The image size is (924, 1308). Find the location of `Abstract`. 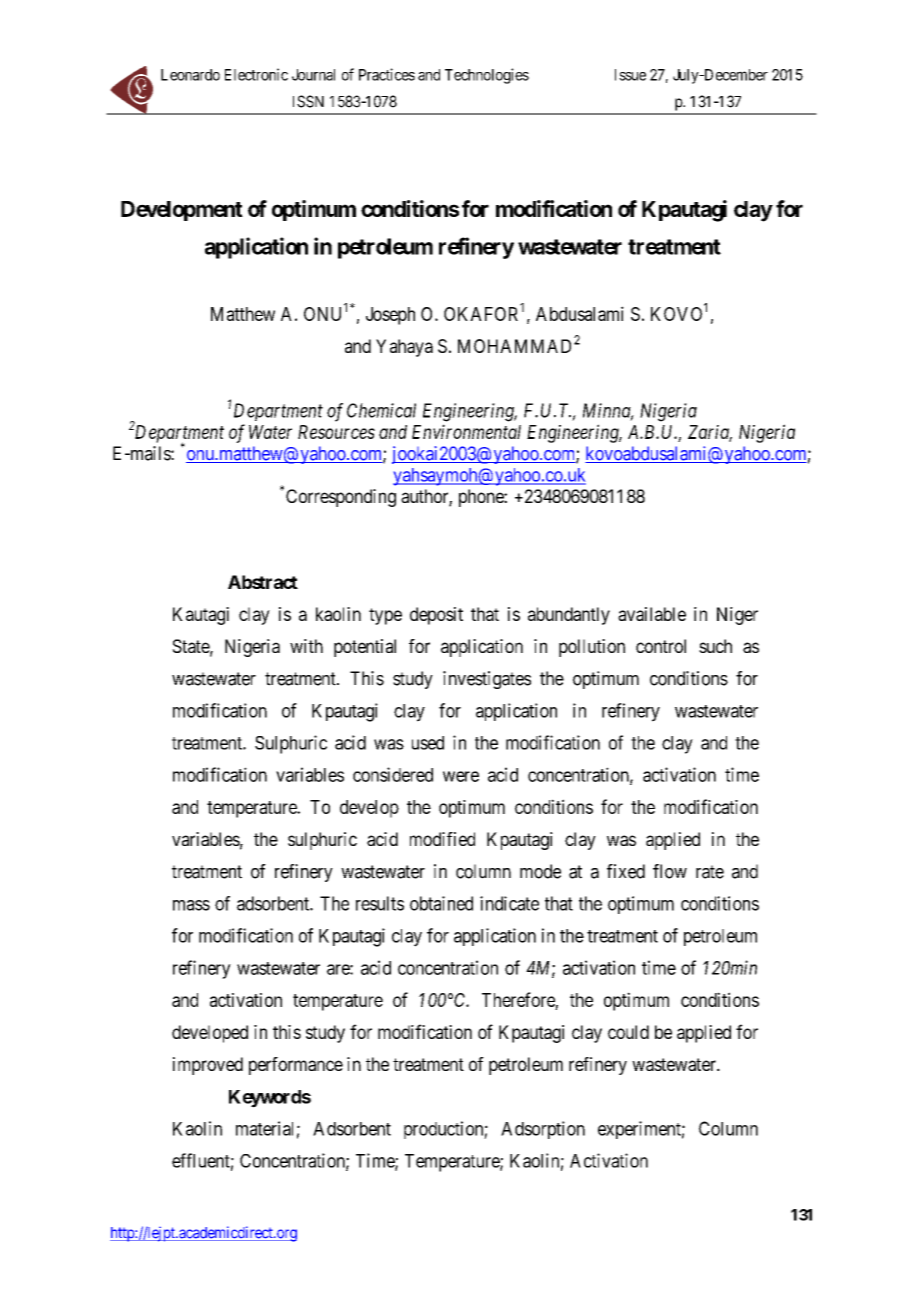

Abstract is located at coordinates (263, 582).
